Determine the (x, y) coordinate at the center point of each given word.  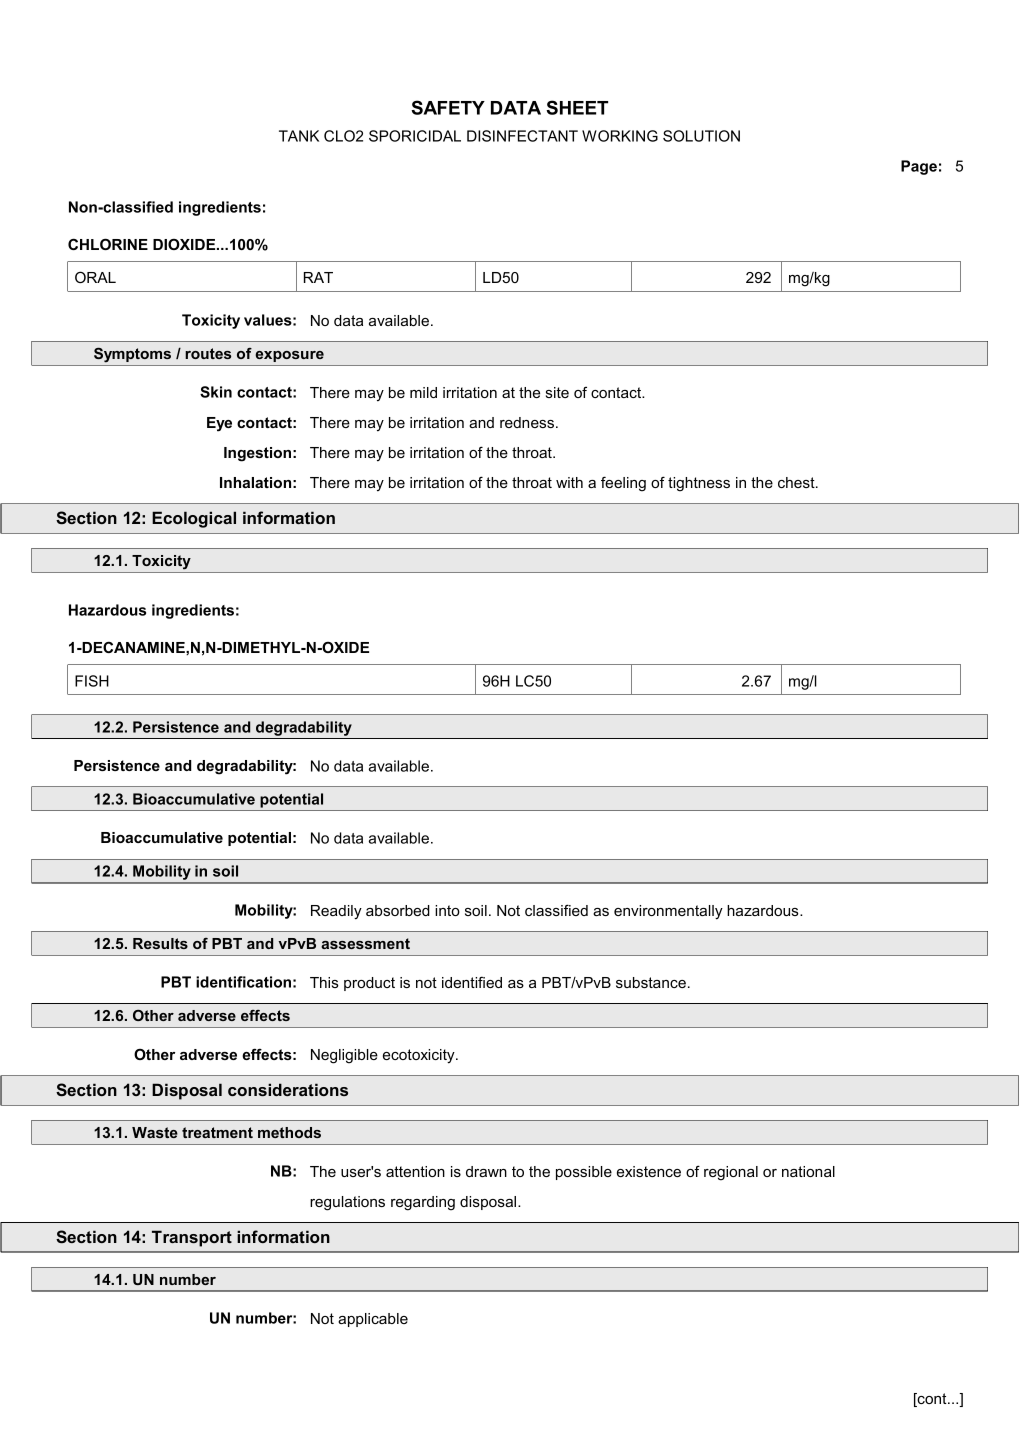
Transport (192, 1238)
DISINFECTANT (522, 136)
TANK (299, 136)
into (447, 910)
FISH (92, 681)
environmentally (668, 912)
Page (919, 167)
